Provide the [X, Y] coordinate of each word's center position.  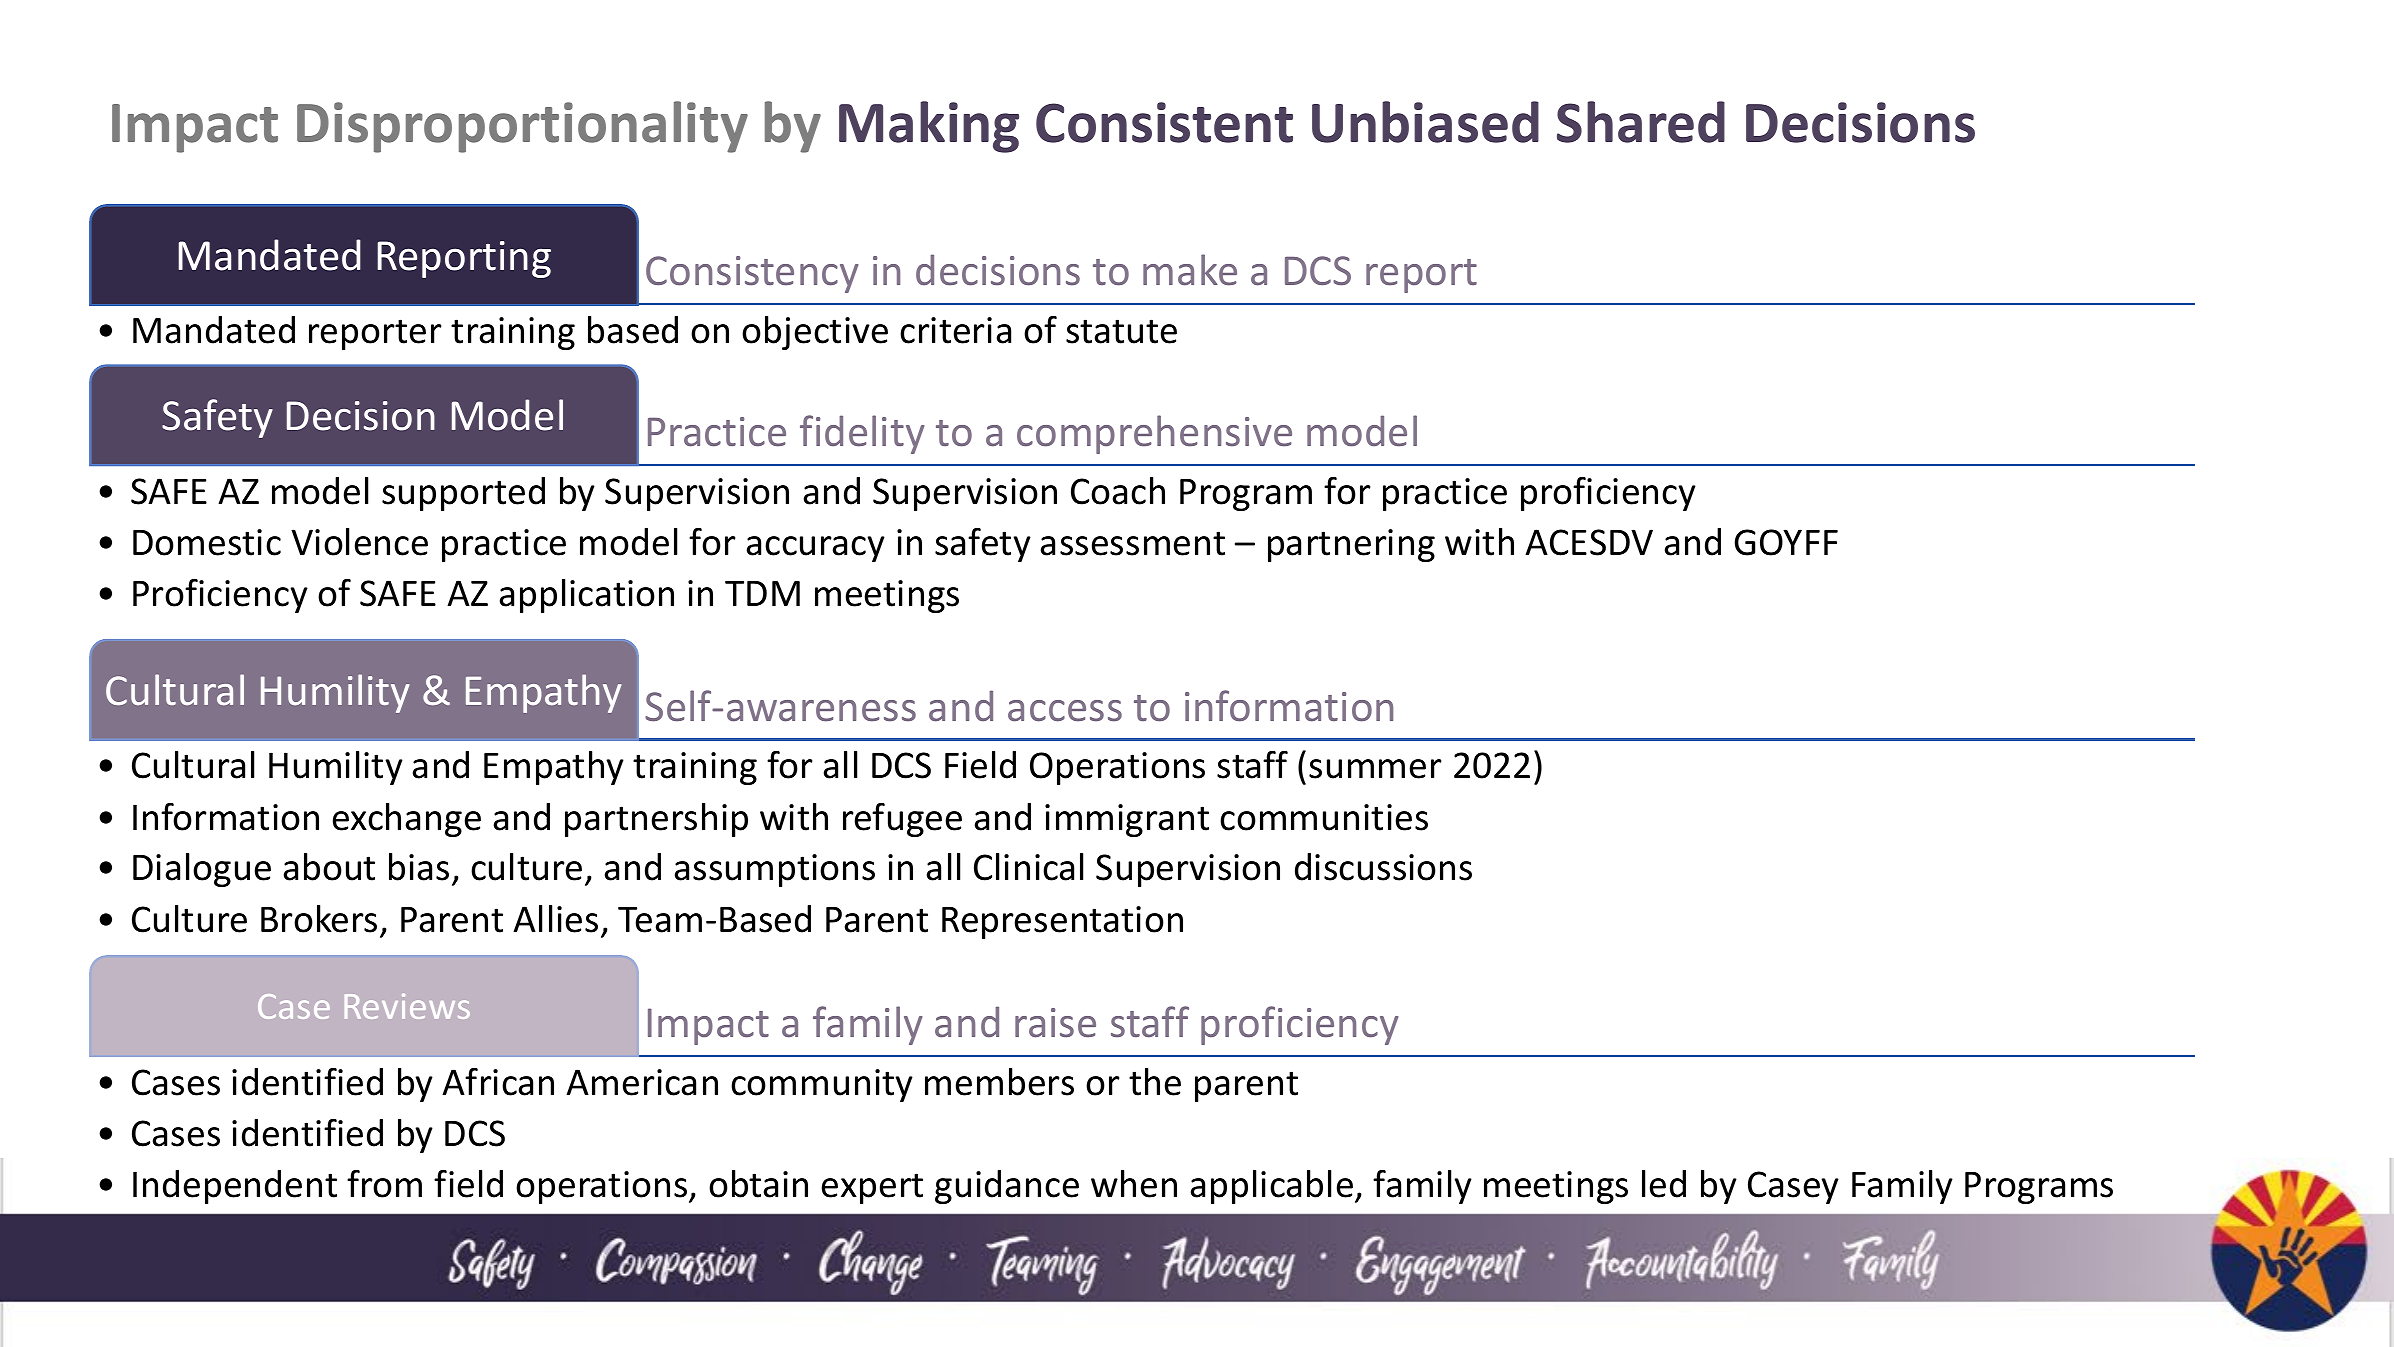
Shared [1641, 122]
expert [872, 1188]
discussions [1383, 867]
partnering [1351, 545]
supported [463, 494]
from [384, 1183]
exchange [407, 820]
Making [929, 127]
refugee [902, 819]
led [1664, 1184]
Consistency [752, 274]
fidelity [862, 434]
